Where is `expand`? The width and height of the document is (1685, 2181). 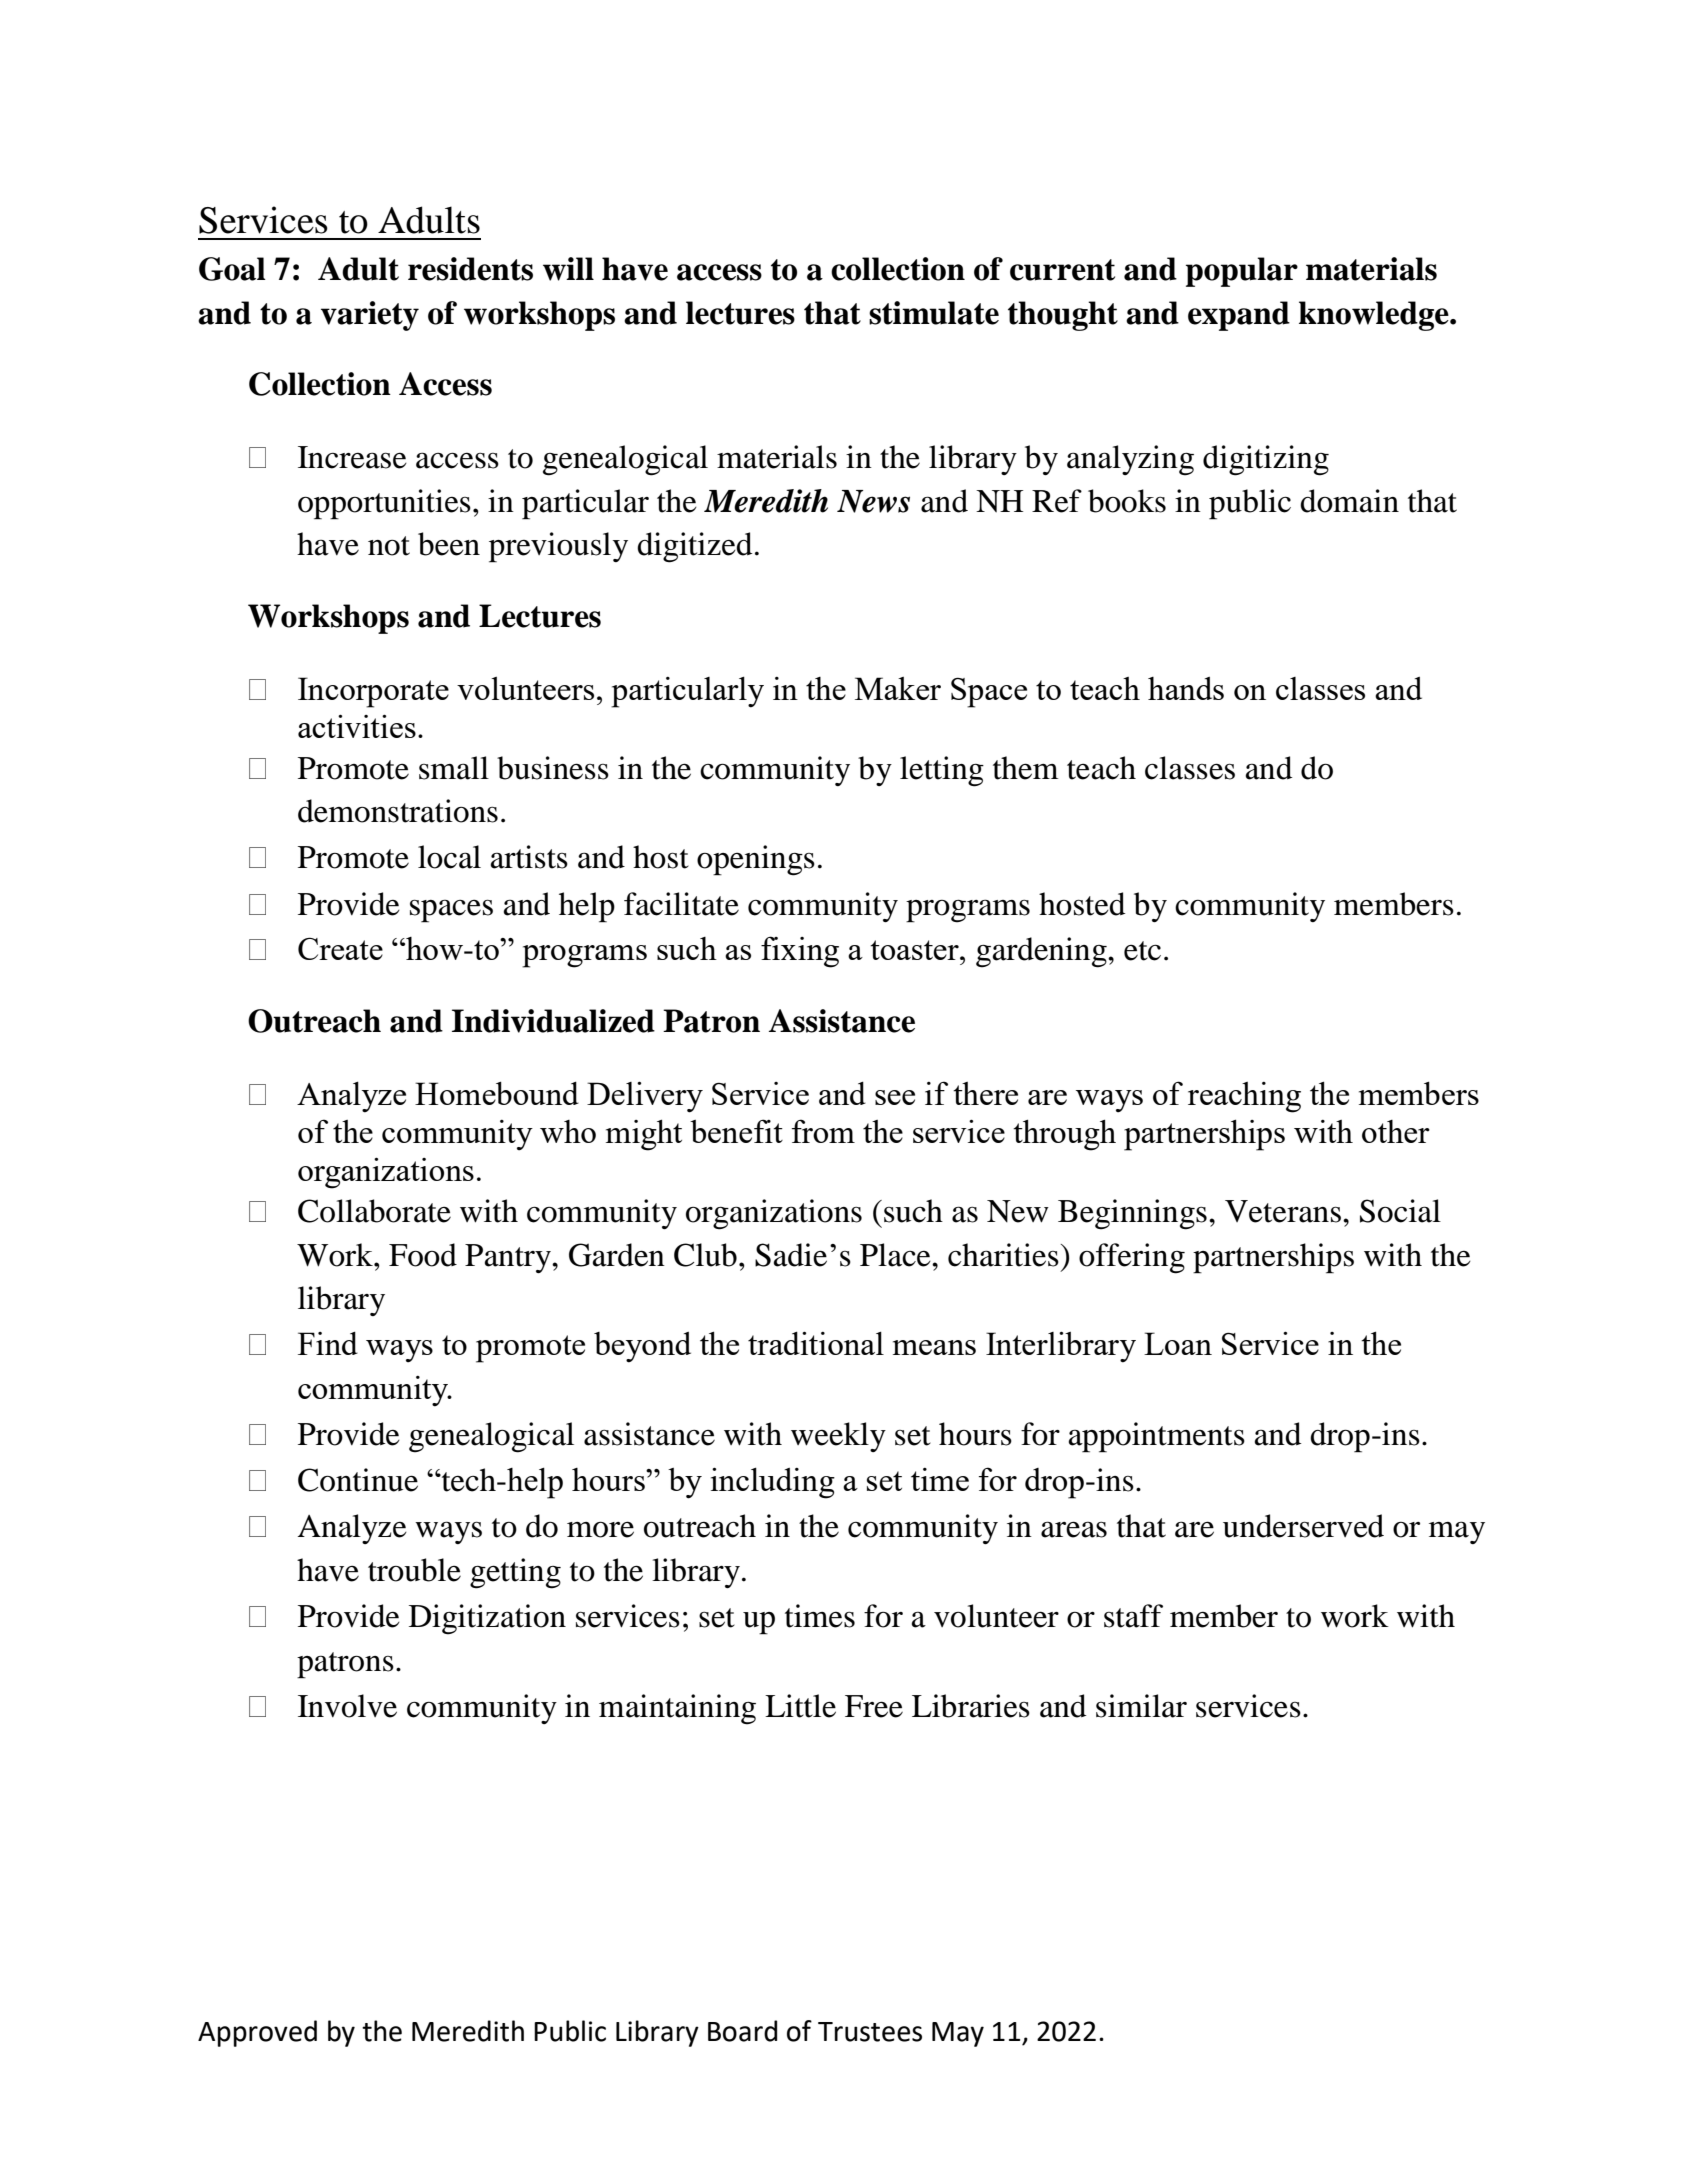 expand is located at coordinates (1239, 316).
